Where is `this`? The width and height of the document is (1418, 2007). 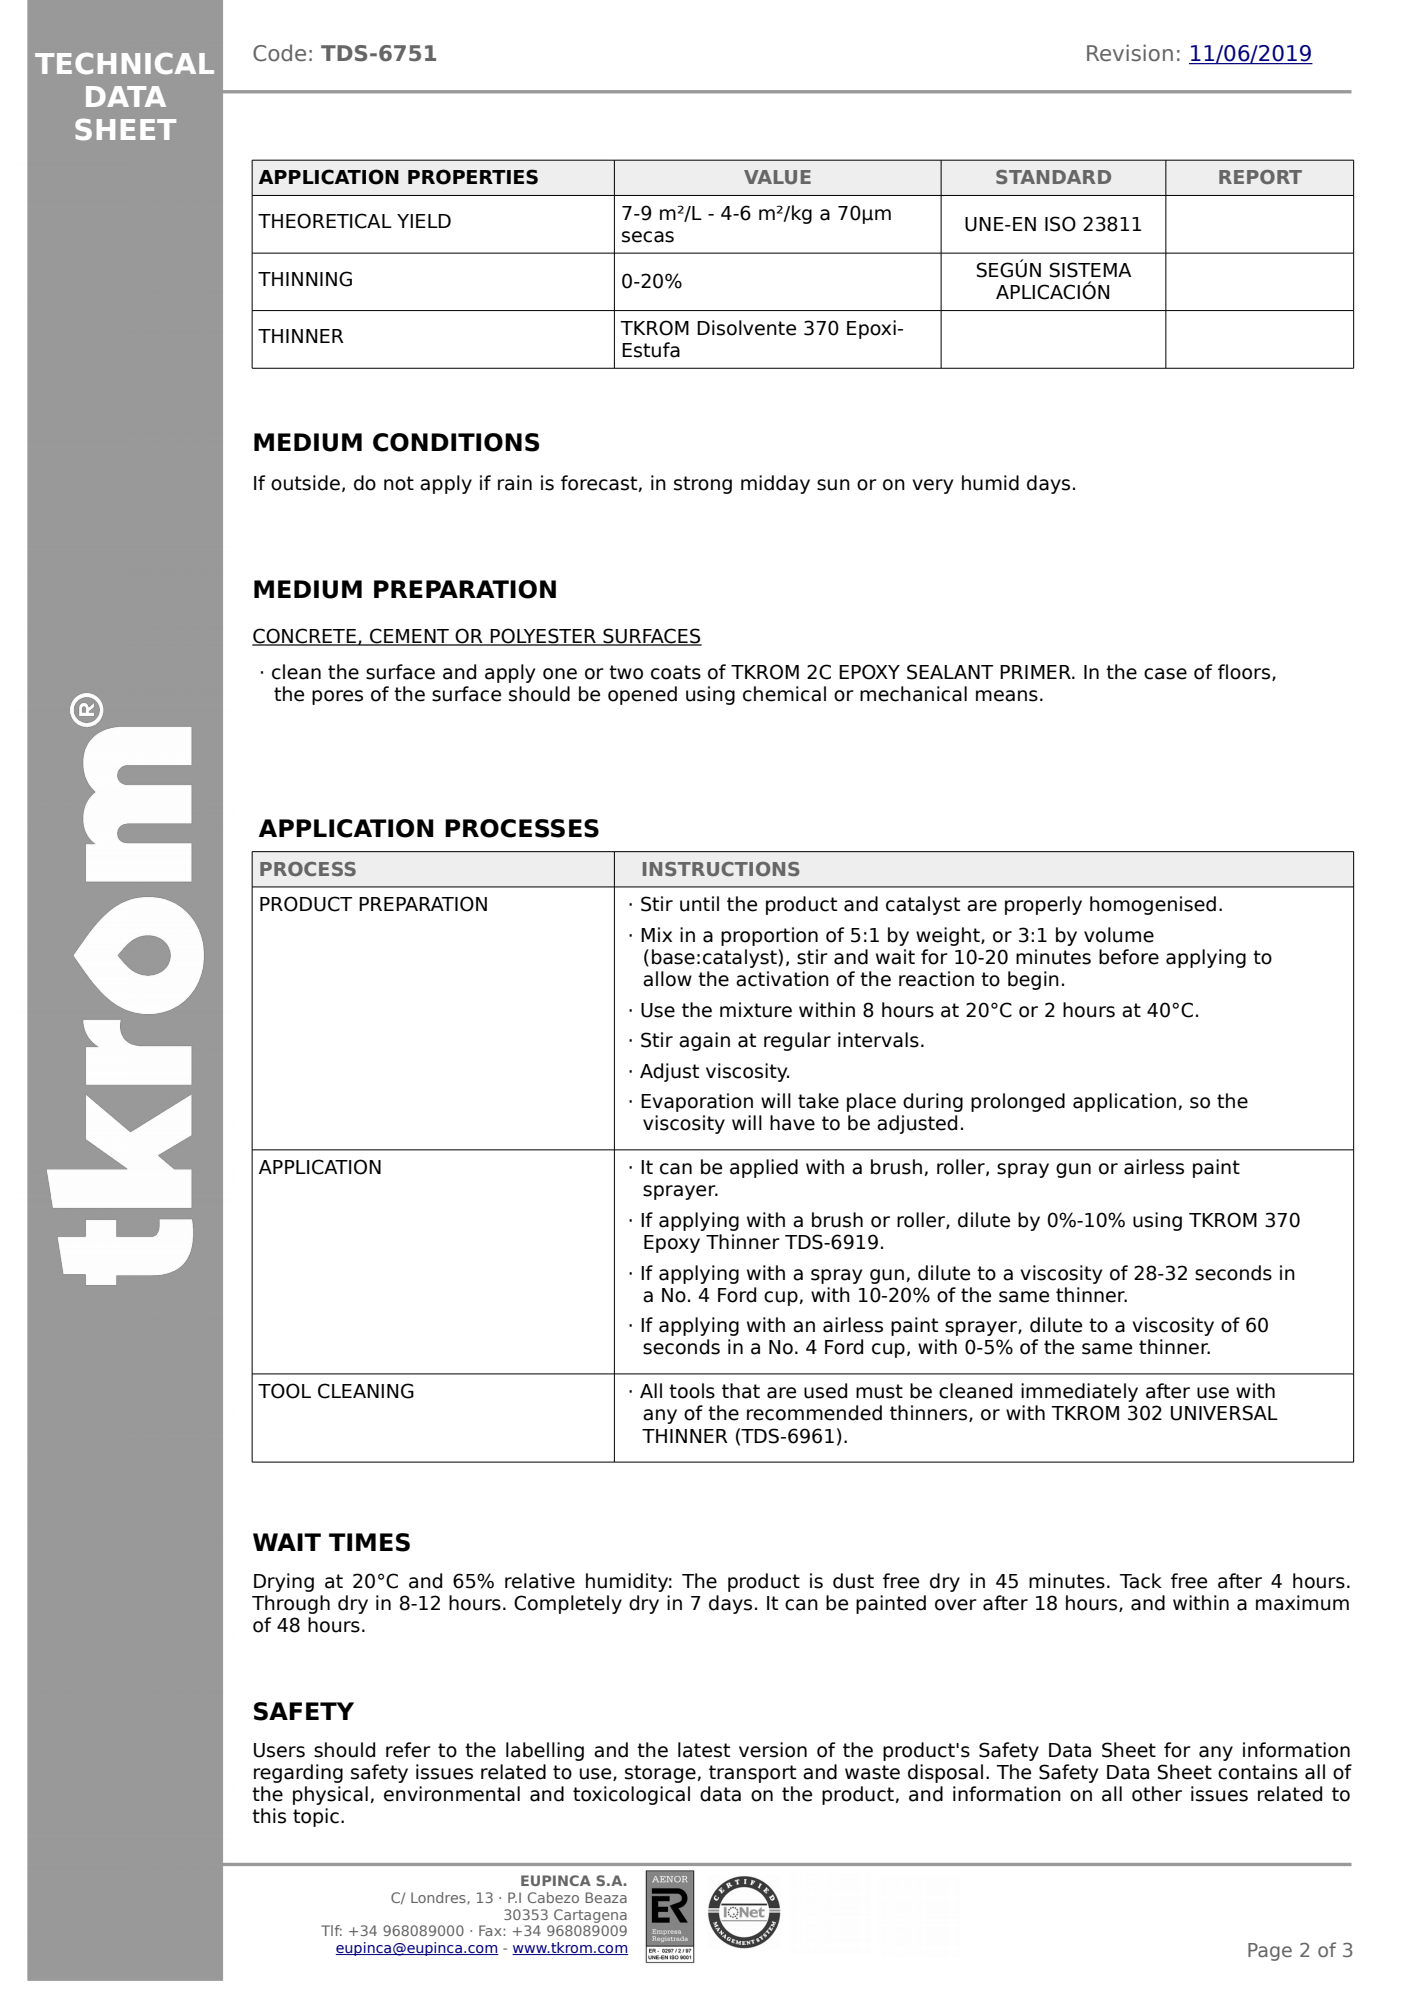 this is located at coordinates (269, 1816).
